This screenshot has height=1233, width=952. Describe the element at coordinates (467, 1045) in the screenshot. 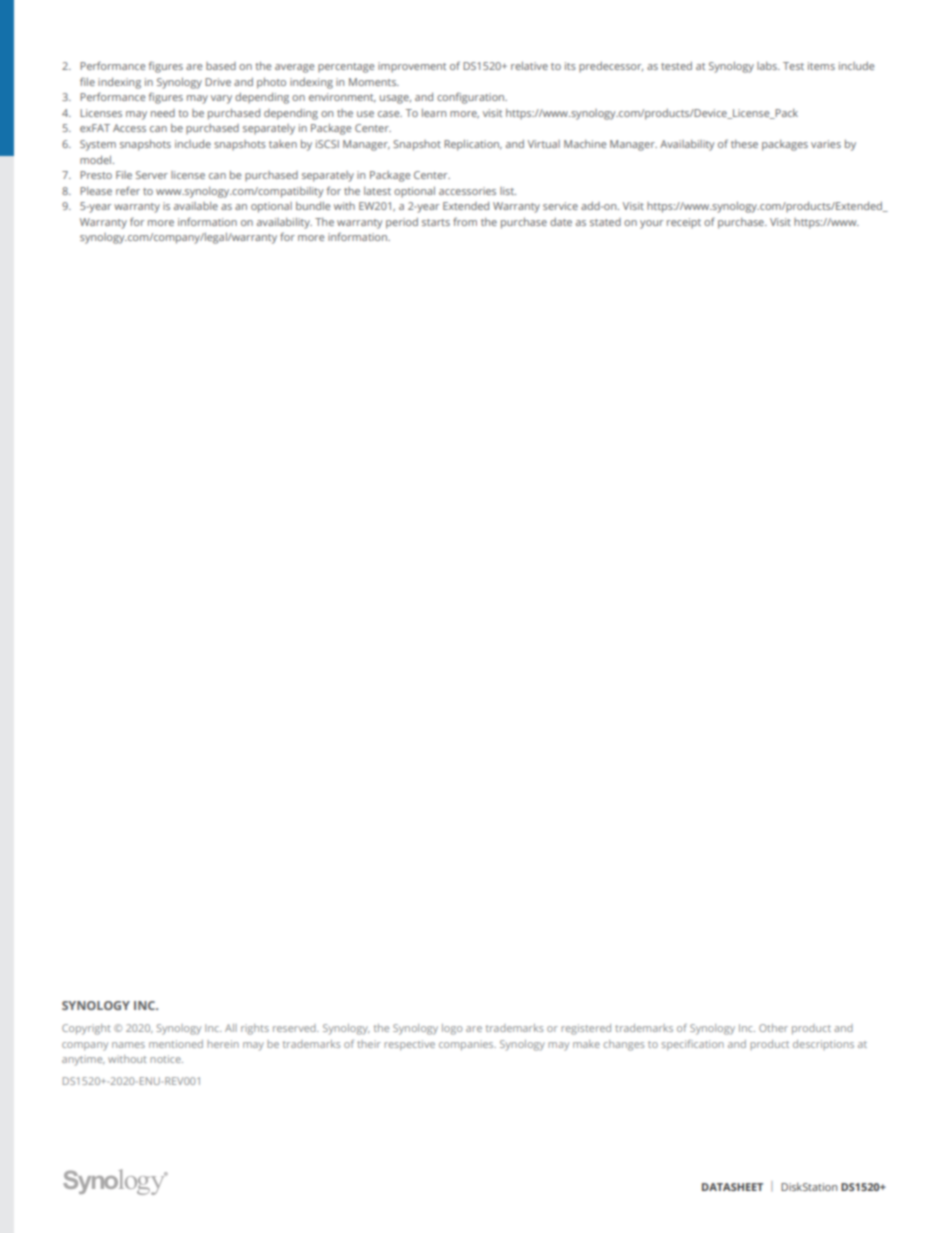

I see `companies` at that location.
